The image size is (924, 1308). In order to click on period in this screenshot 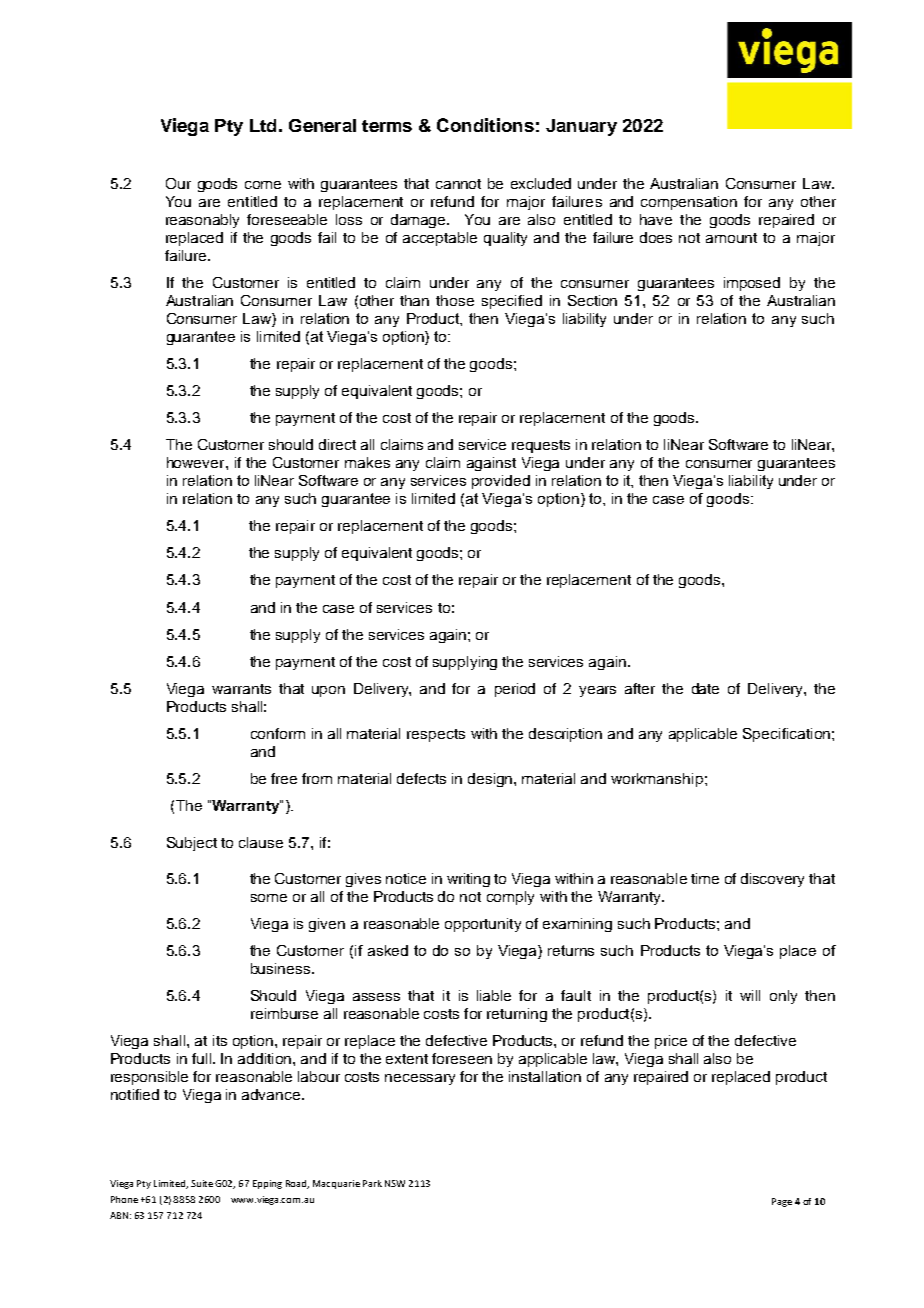, I will do `click(515, 690)`.
